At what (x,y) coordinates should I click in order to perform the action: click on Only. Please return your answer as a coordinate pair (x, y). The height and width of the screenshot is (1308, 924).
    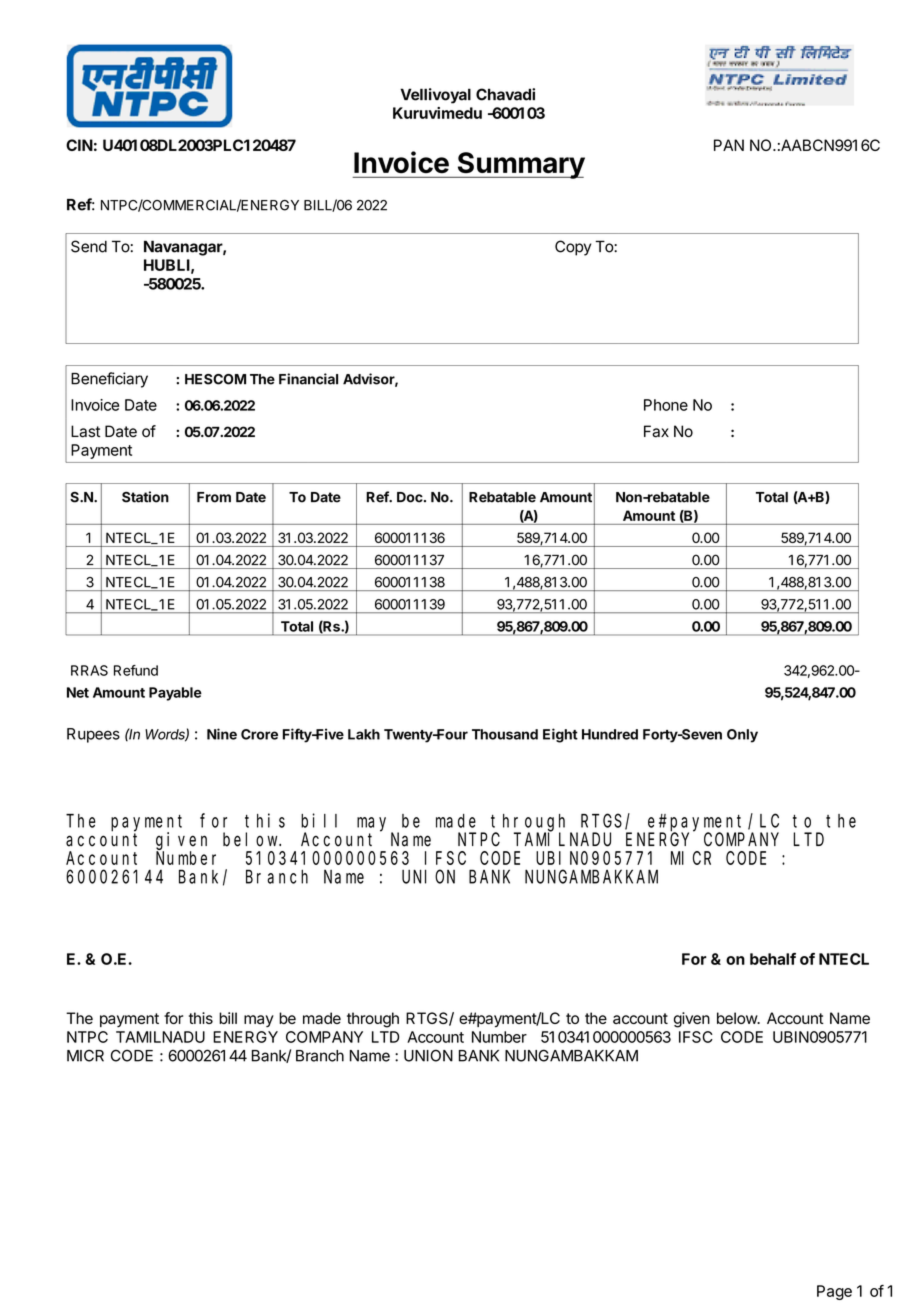
    Looking at the image, I should click on (742, 736).
